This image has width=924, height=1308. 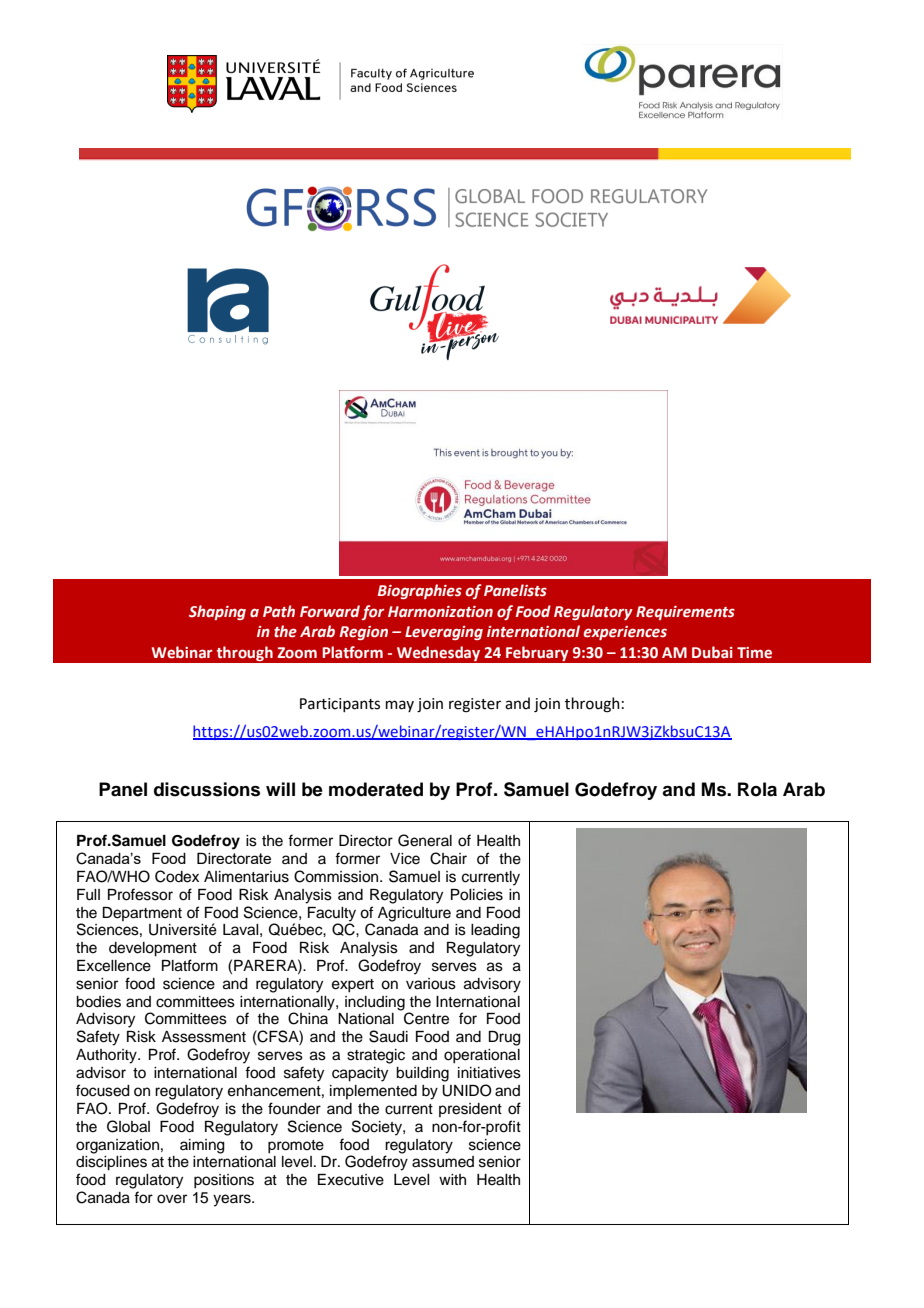 I want to click on Requirements, so click(x=685, y=613).
